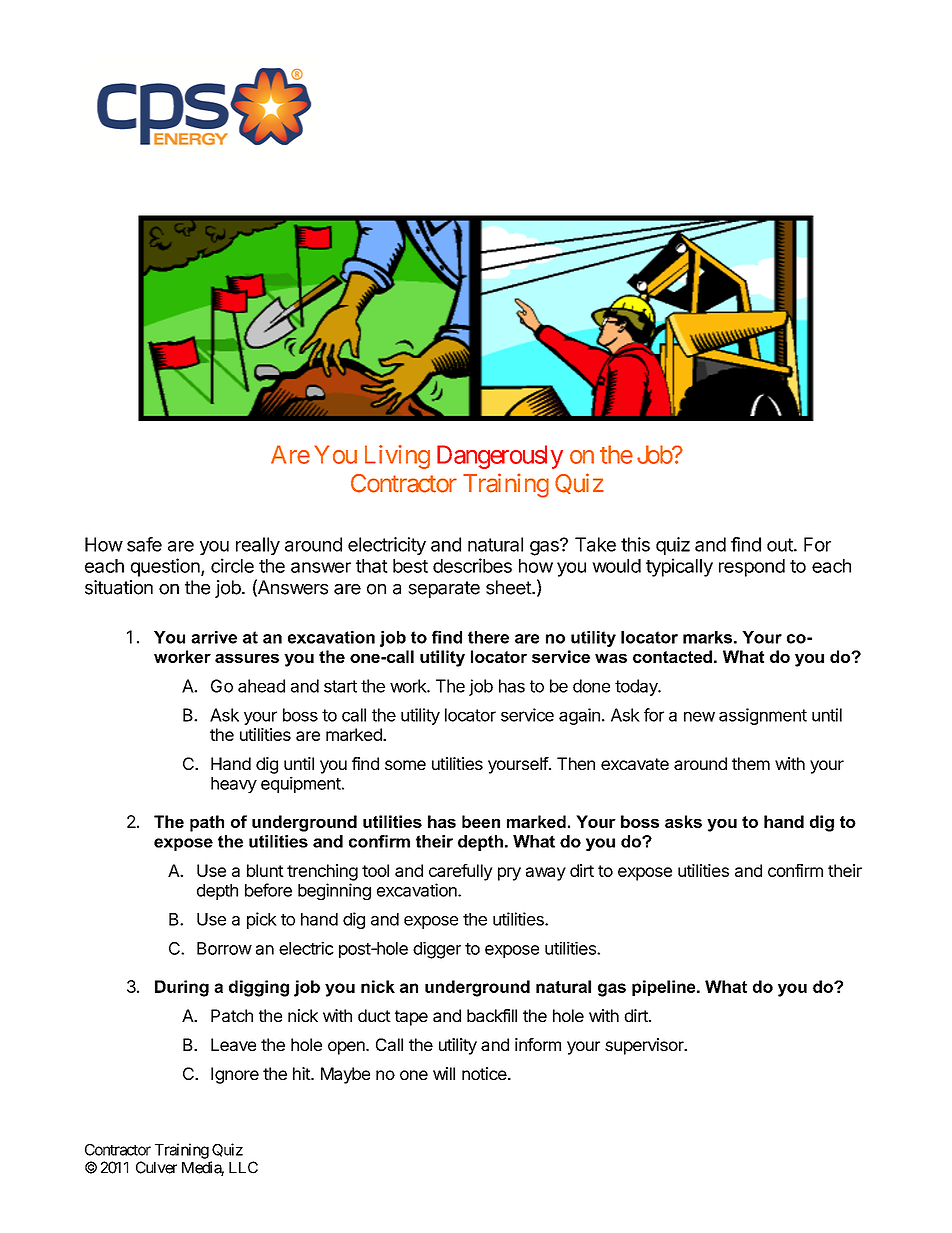  Describe the element at coordinates (207, 823) in the screenshot. I see `path` at that location.
